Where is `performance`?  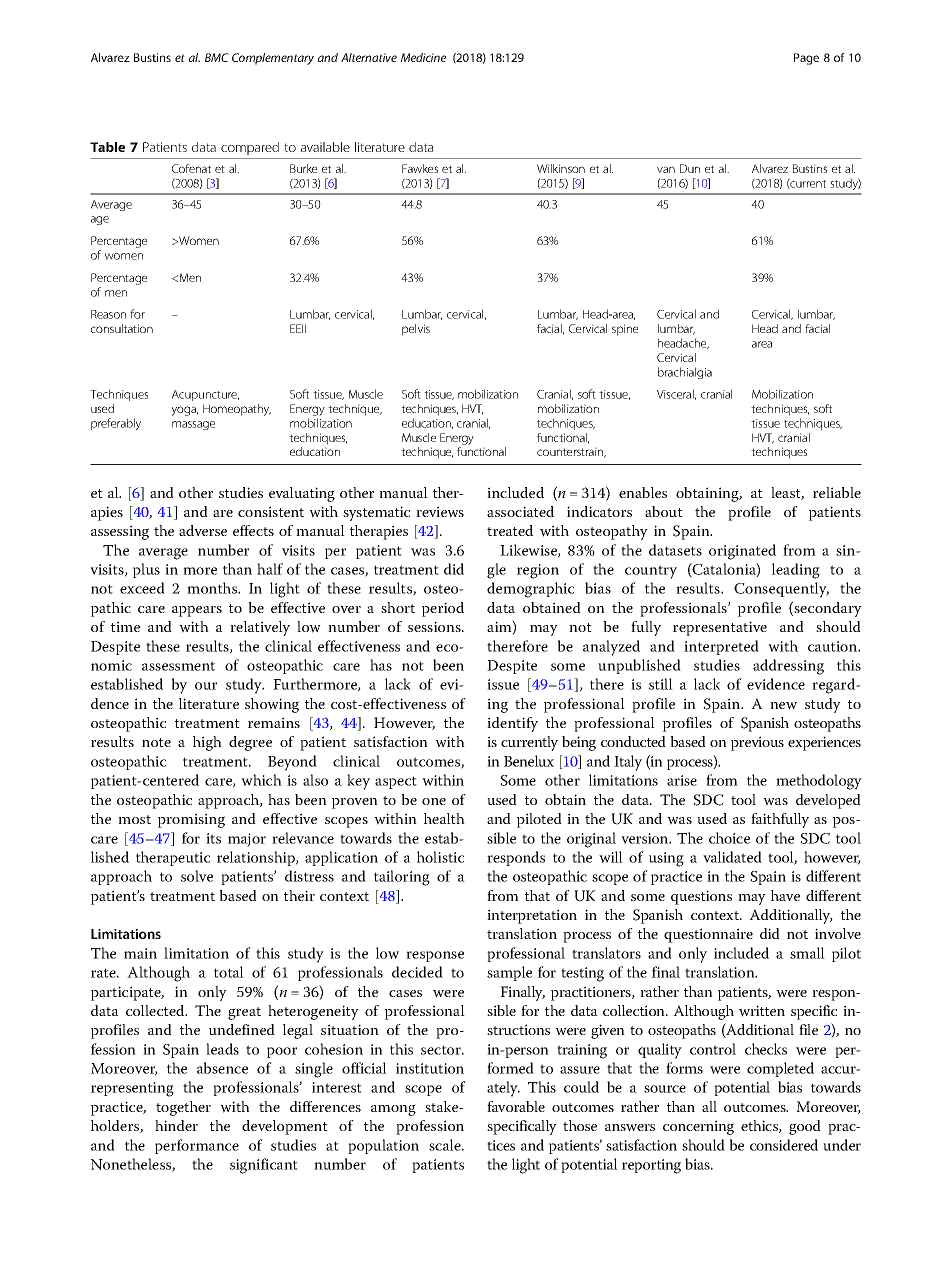
performance is located at coordinates (197, 1146).
